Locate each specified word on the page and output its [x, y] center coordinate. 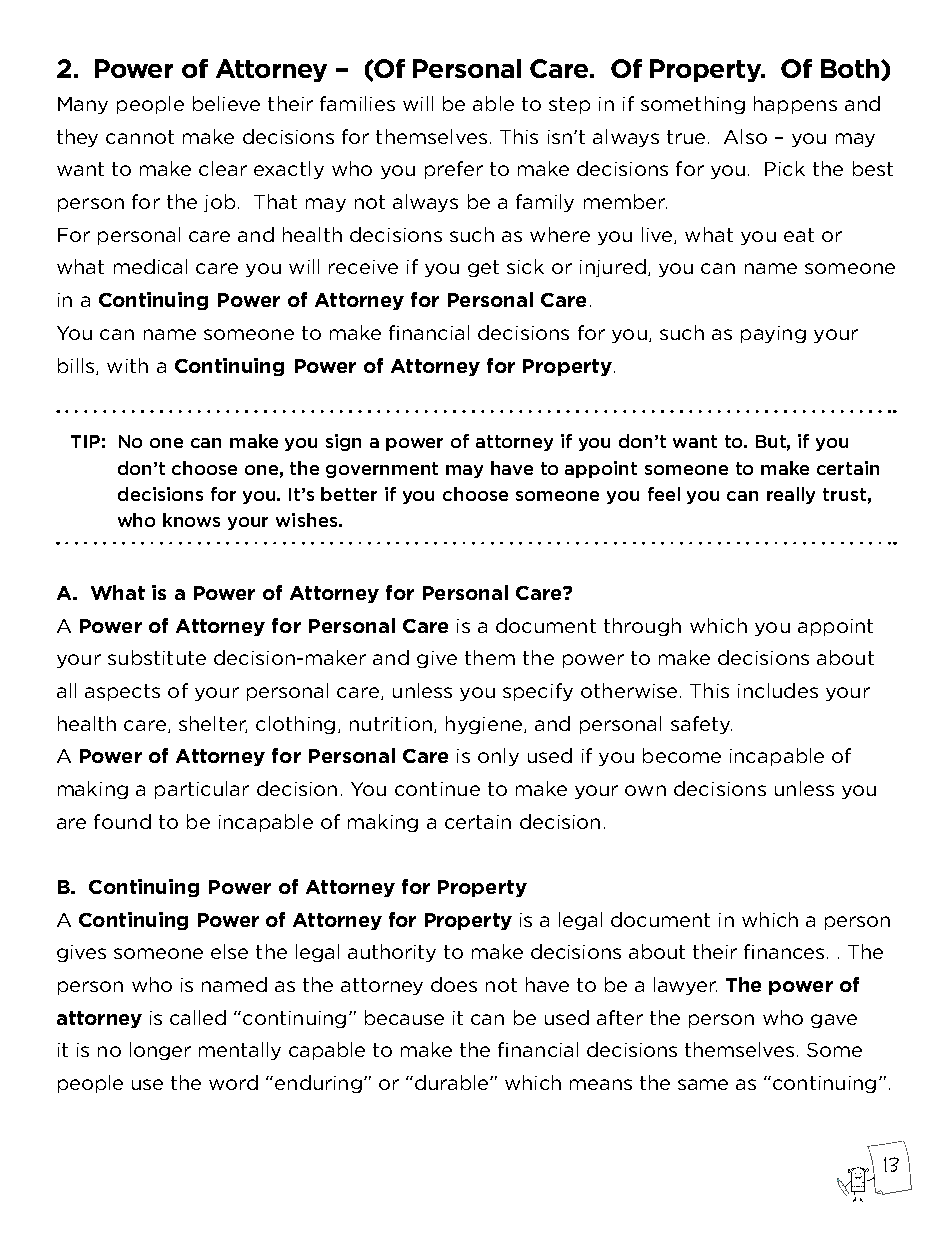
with [127, 365]
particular [202, 790]
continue [437, 789]
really [791, 495]
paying [773, 334]
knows [191, 520]
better [349, 494]
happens [795, 105]
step [569, 105]
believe [226, 103]
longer [160, 1051]
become [682, 755]
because [404, 1017]
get [483, 268]
